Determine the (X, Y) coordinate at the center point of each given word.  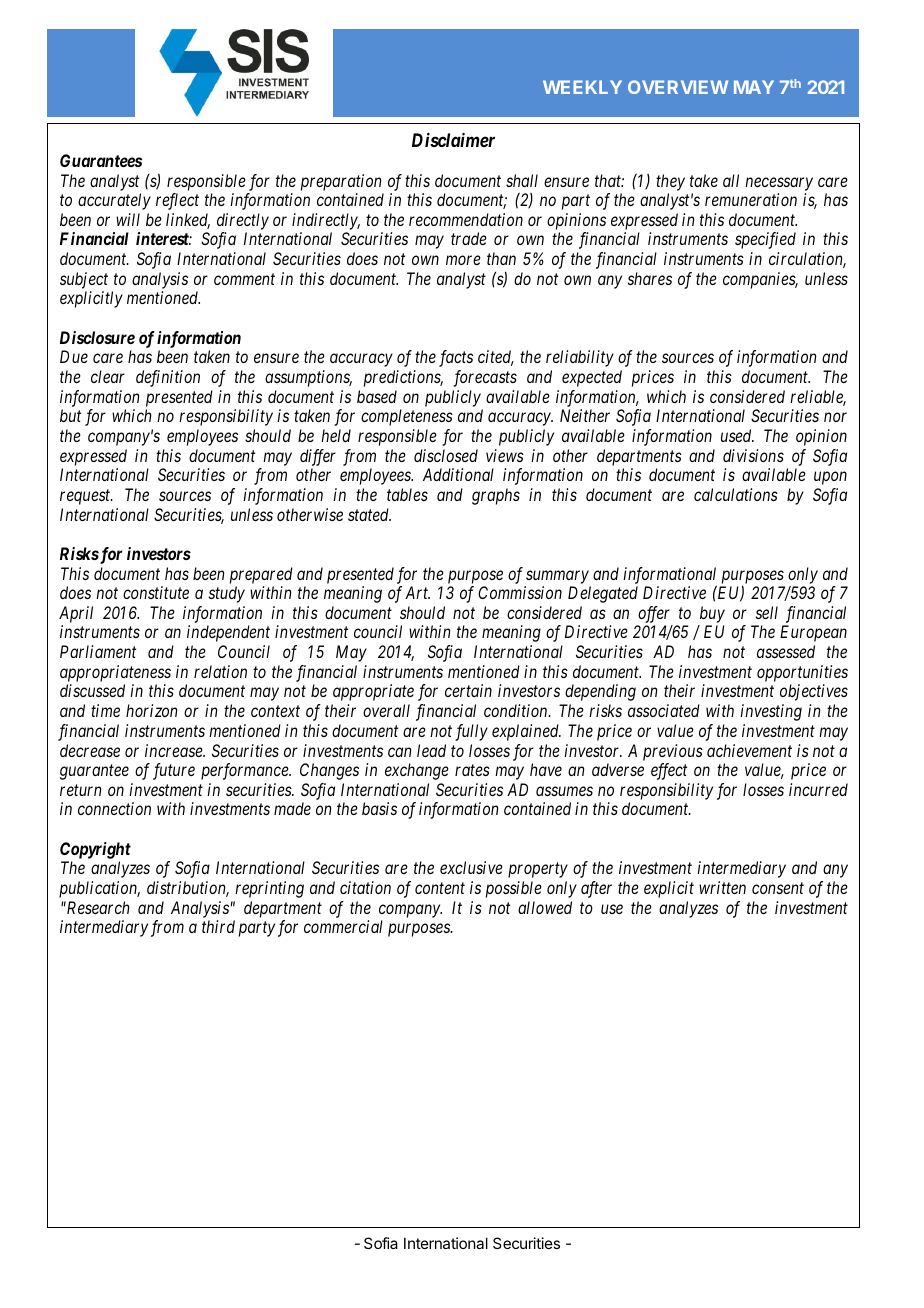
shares (650, 278)
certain (468, 690)
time (105, 710)
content (440, 888)
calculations (736, 494)
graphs (496, 496)
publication (99, 889)
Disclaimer (453, 140)
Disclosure (97, 337)
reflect (177, 201)
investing (771, 712)
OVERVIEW (678, 87)
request (86, 497)
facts (456, 358)
